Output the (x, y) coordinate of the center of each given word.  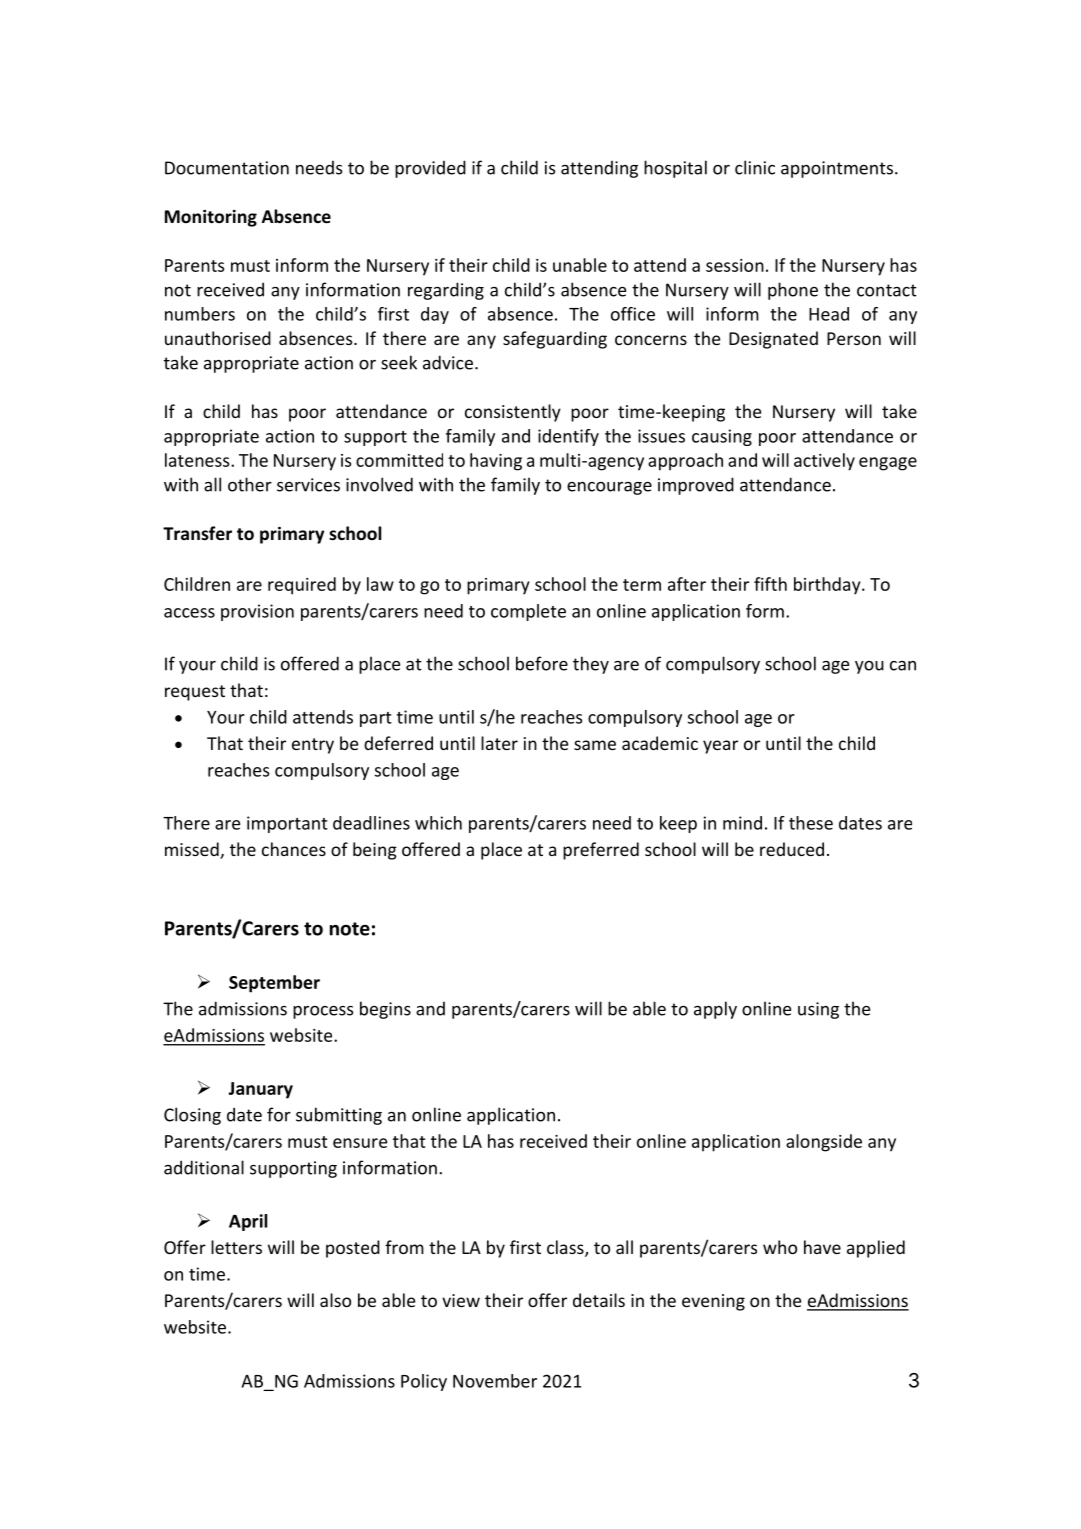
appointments (837, 169)
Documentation (227, 168)
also (335, 1300)
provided (430, 169)
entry (313, 746)
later (499, 743)
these (811, 823)
